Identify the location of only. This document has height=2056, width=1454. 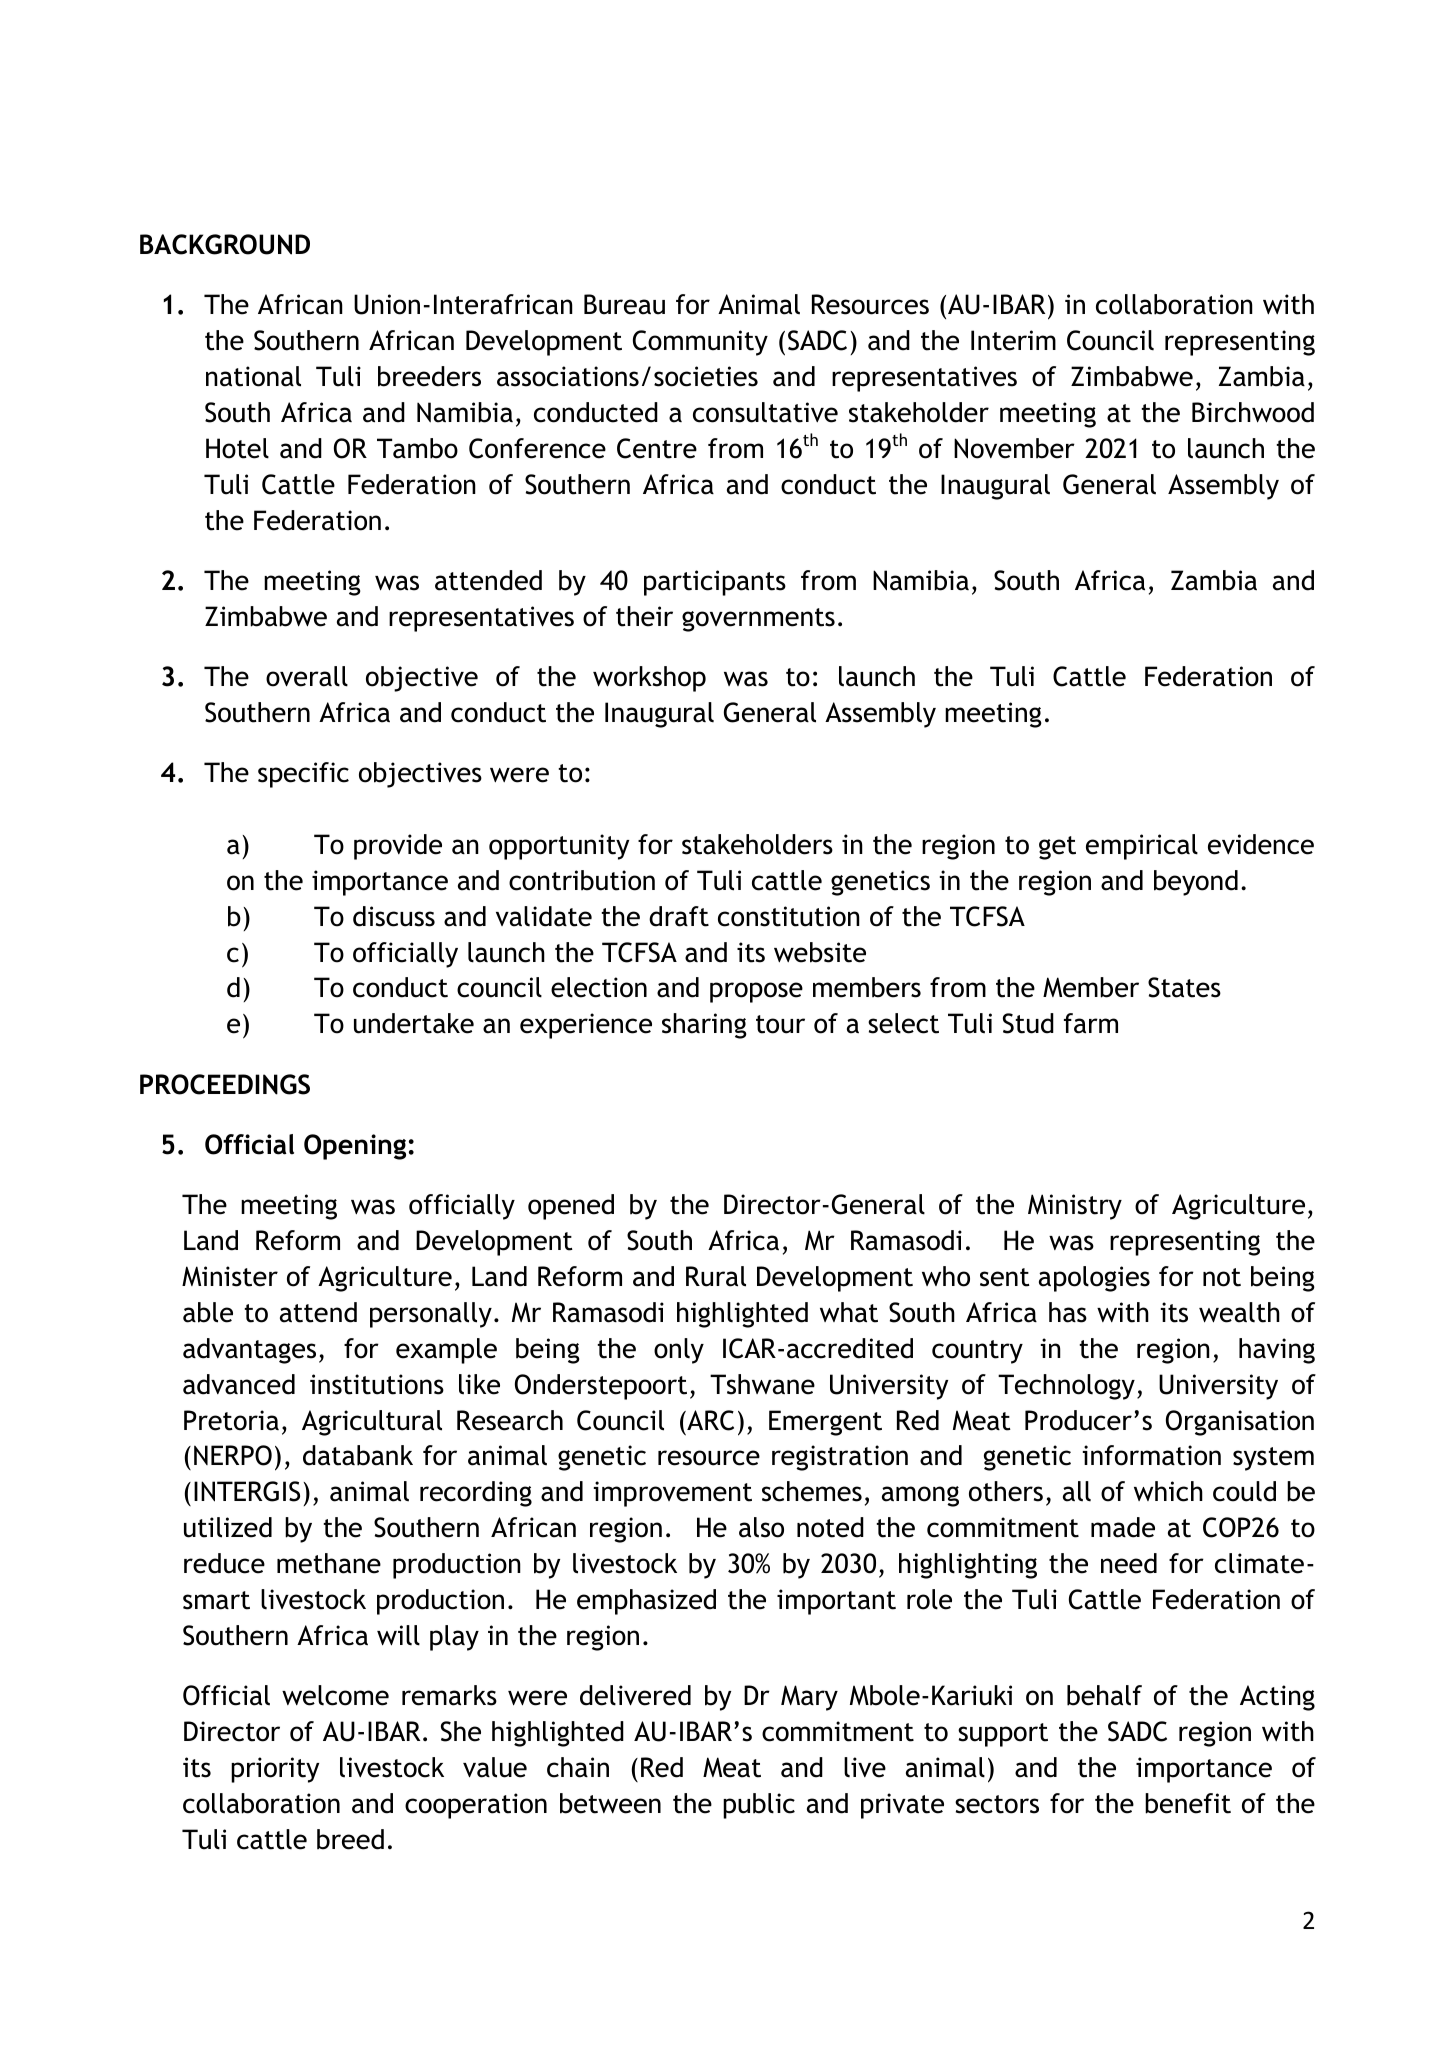
(679, 1351).
